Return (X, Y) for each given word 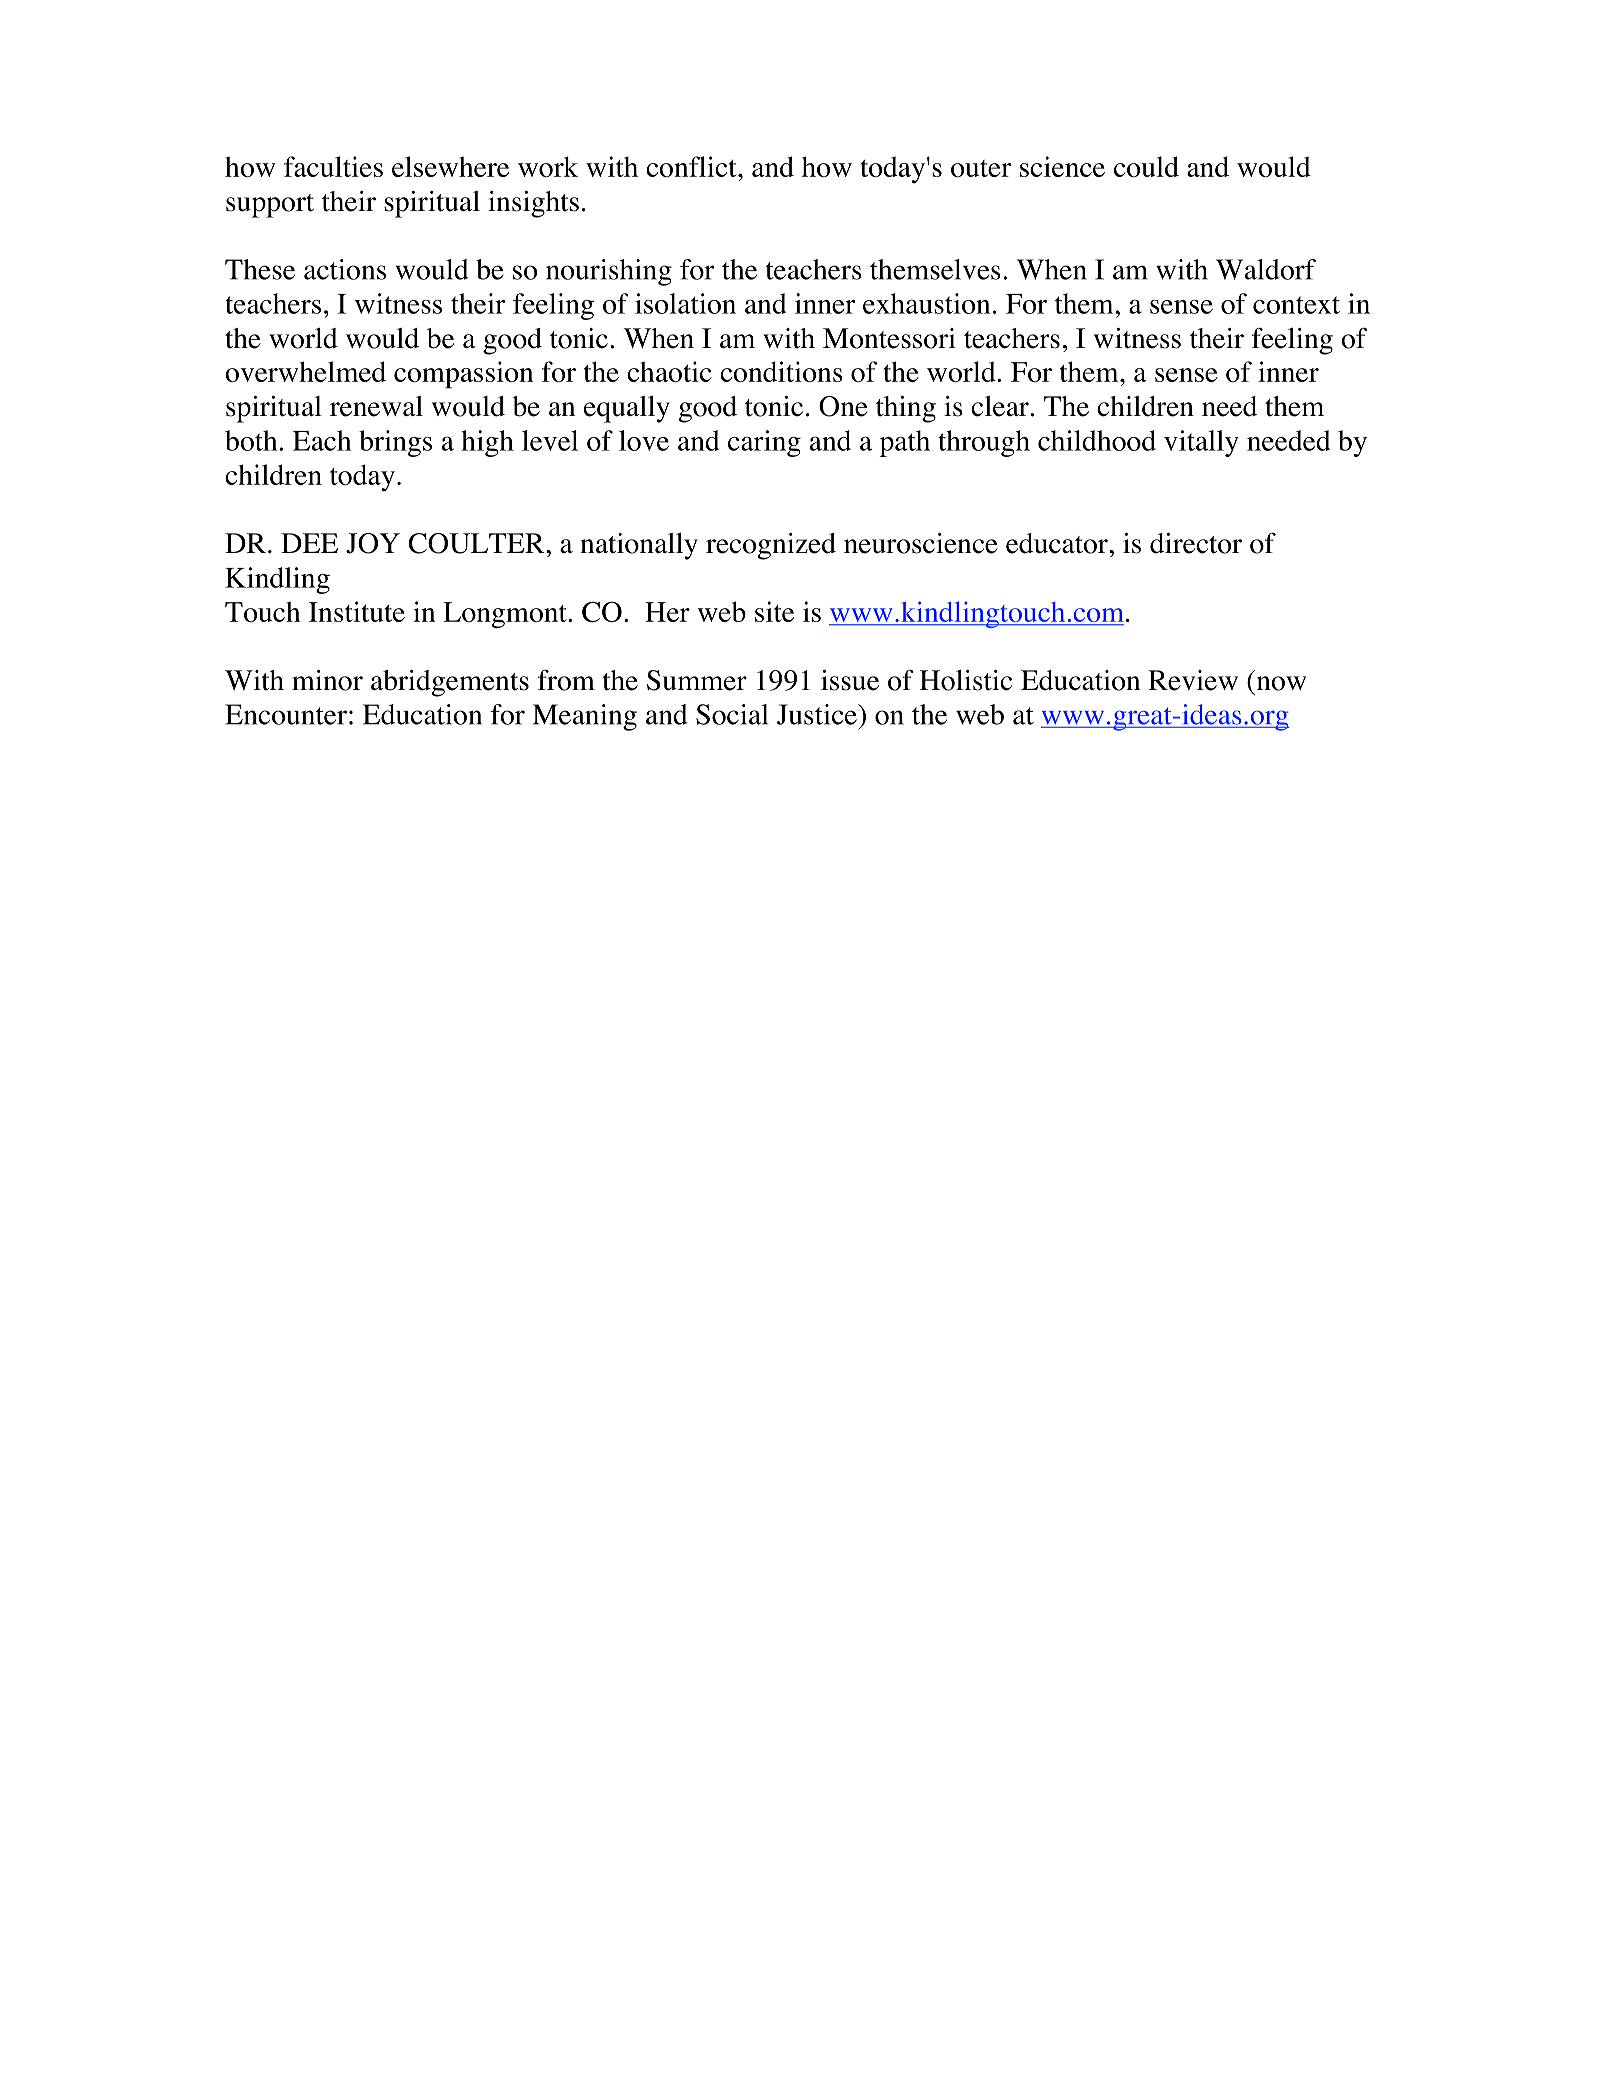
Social (732, 714)
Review (1193, 680)
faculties (333, 166)
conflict (692, 166)
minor (327, 680)
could (1146, 166)
